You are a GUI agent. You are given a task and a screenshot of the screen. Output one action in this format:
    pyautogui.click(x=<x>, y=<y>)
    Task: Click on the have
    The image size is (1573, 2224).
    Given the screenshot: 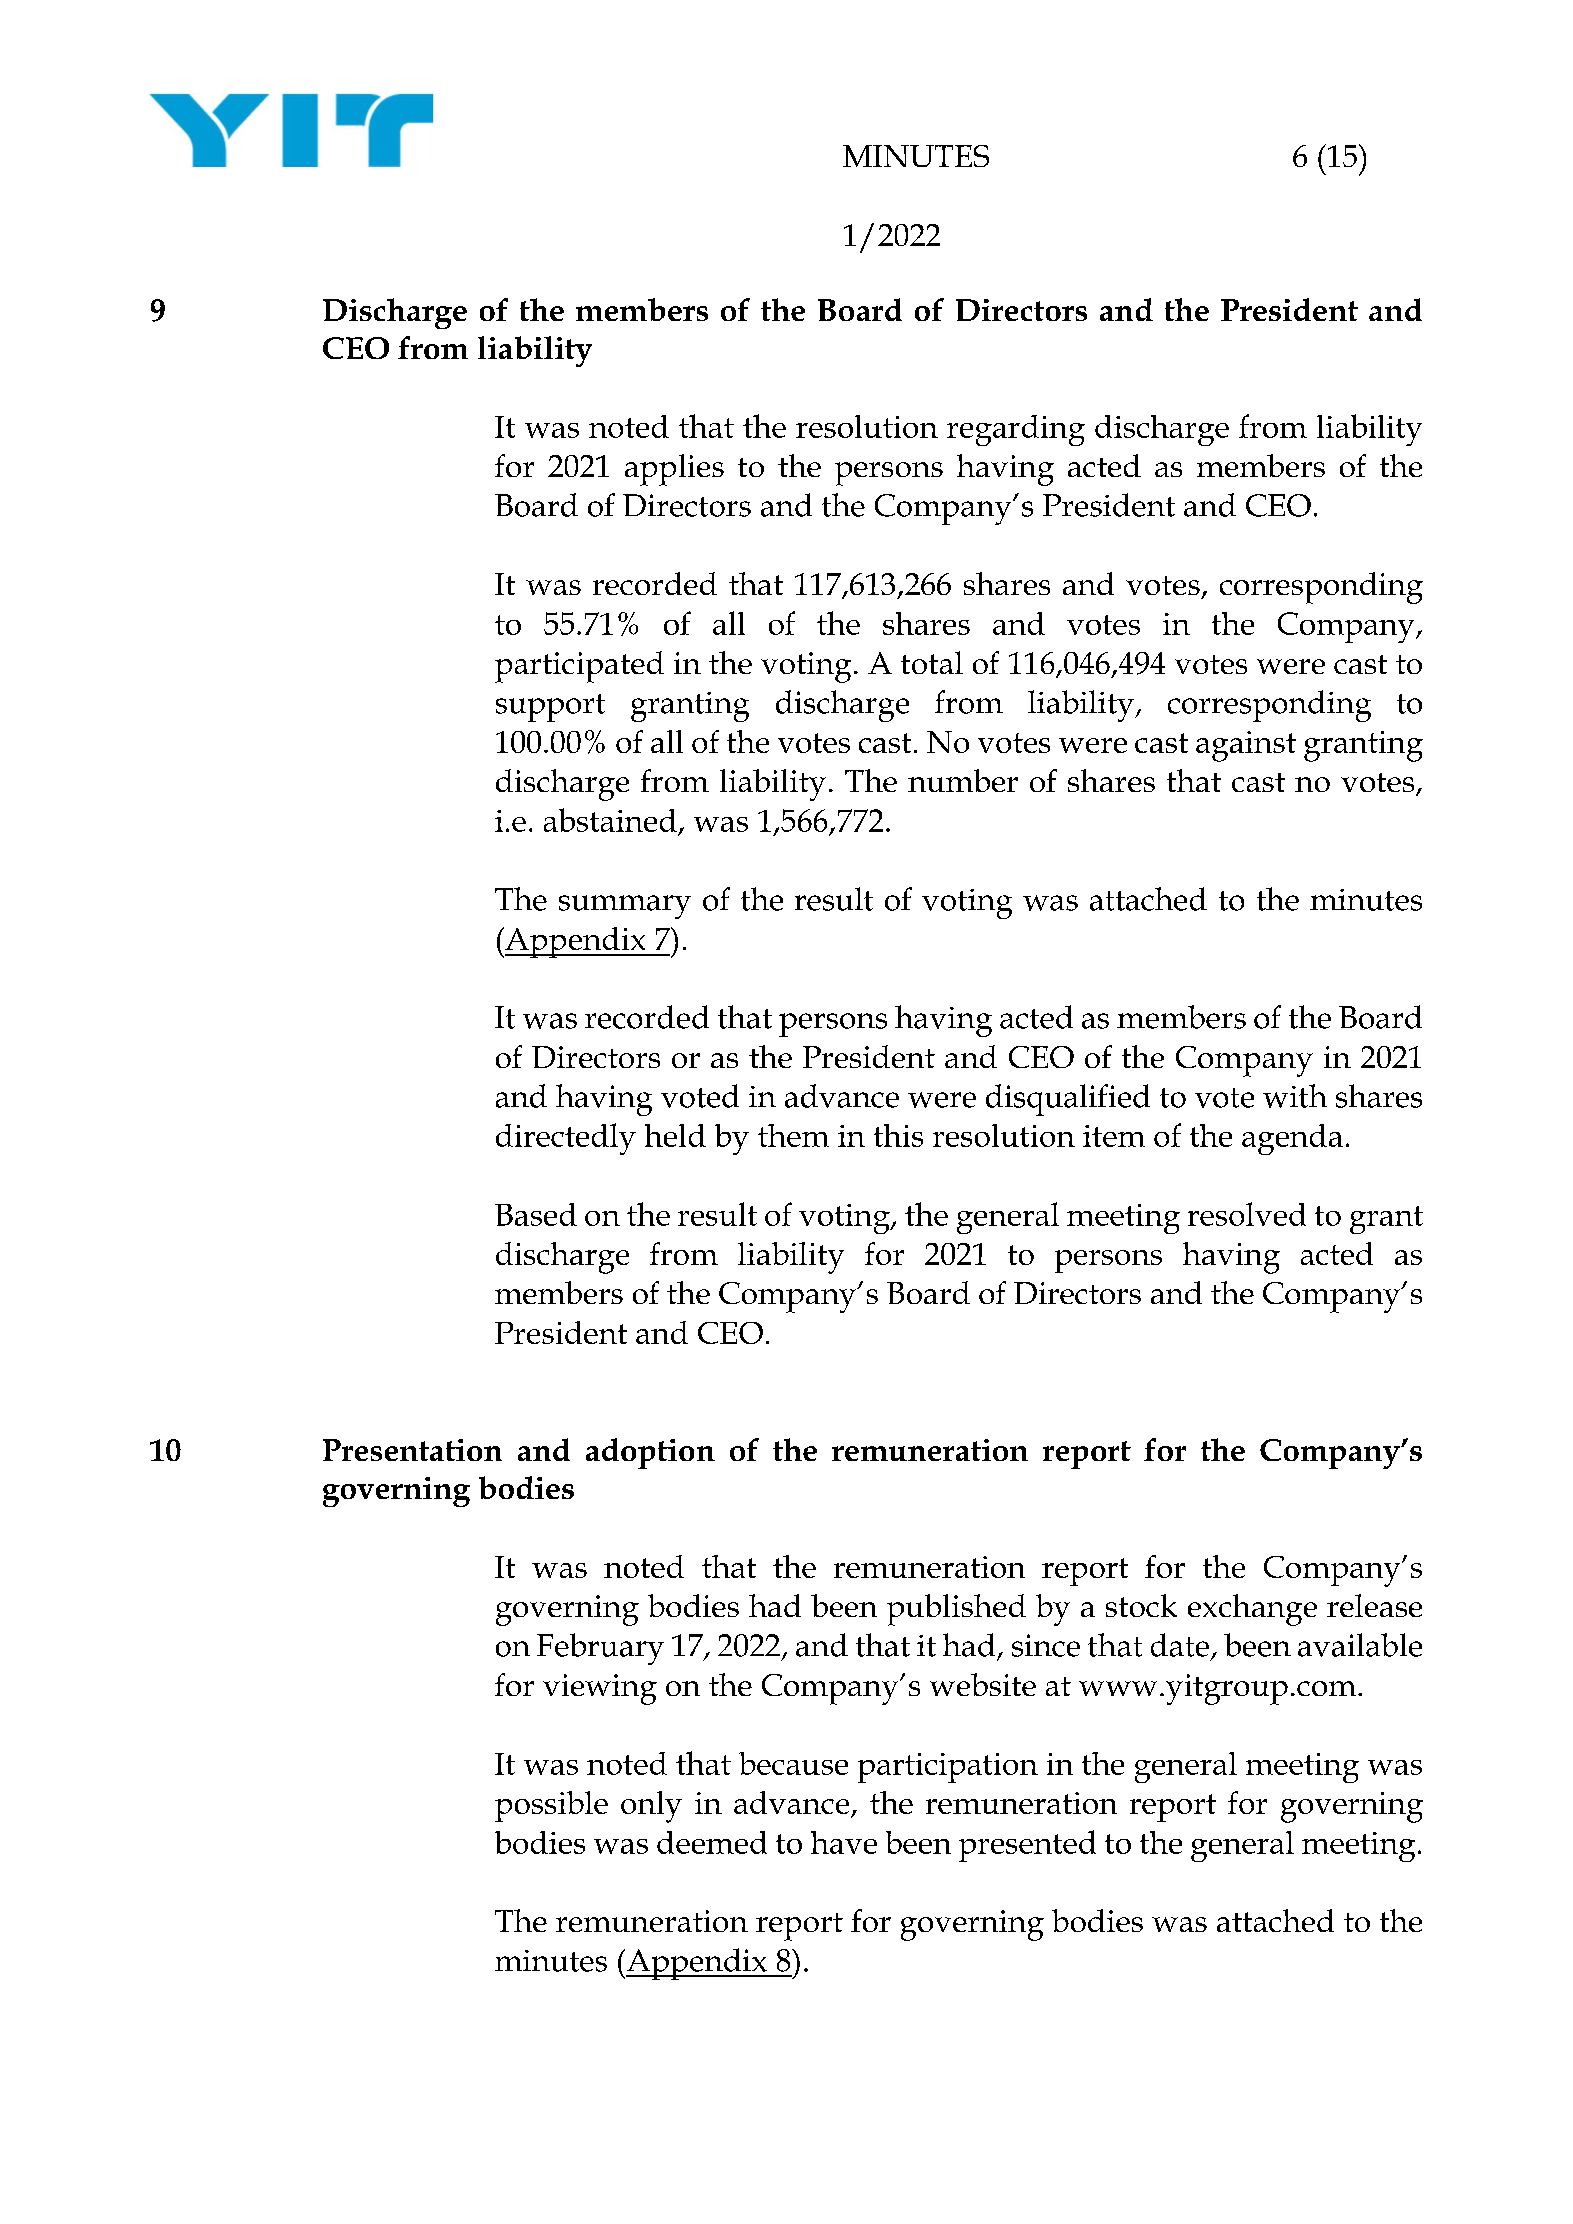 What is the action you would take?
    pyautogui.click(x=844, y=1842)
